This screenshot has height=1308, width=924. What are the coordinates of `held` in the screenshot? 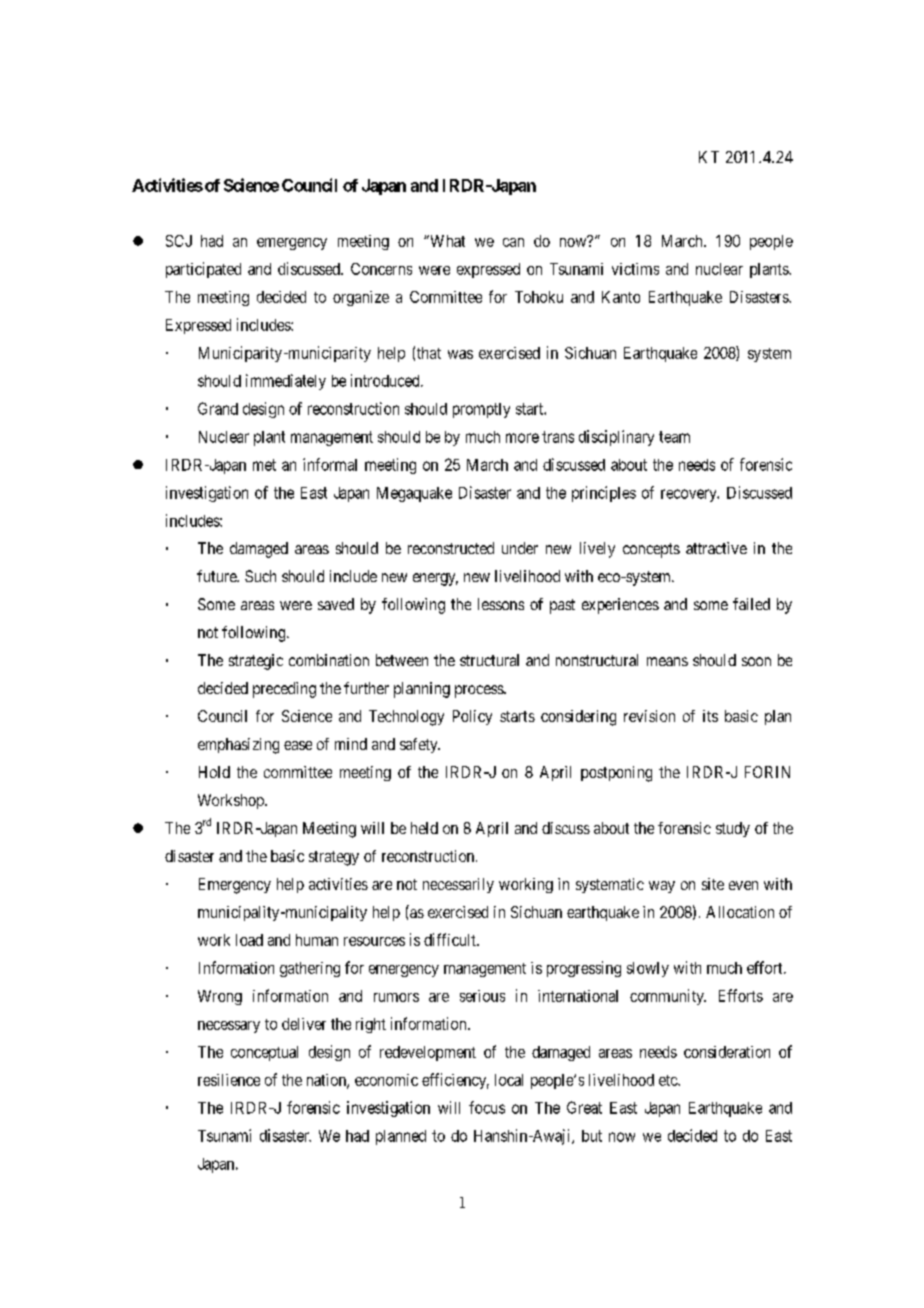 It's located at (424, 828).
